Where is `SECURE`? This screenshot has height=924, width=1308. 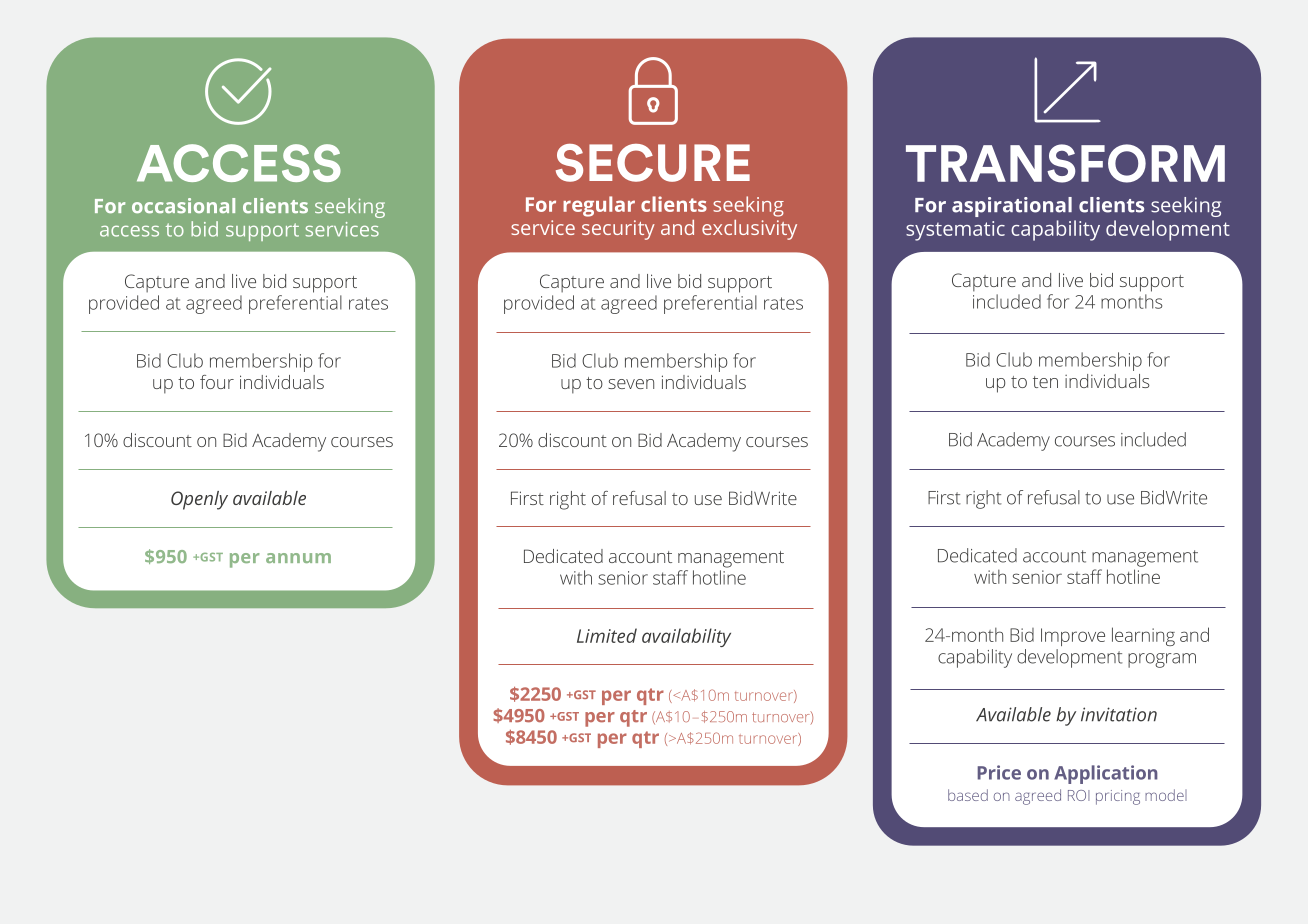
SECURE is located at coordinates (653, 163).
